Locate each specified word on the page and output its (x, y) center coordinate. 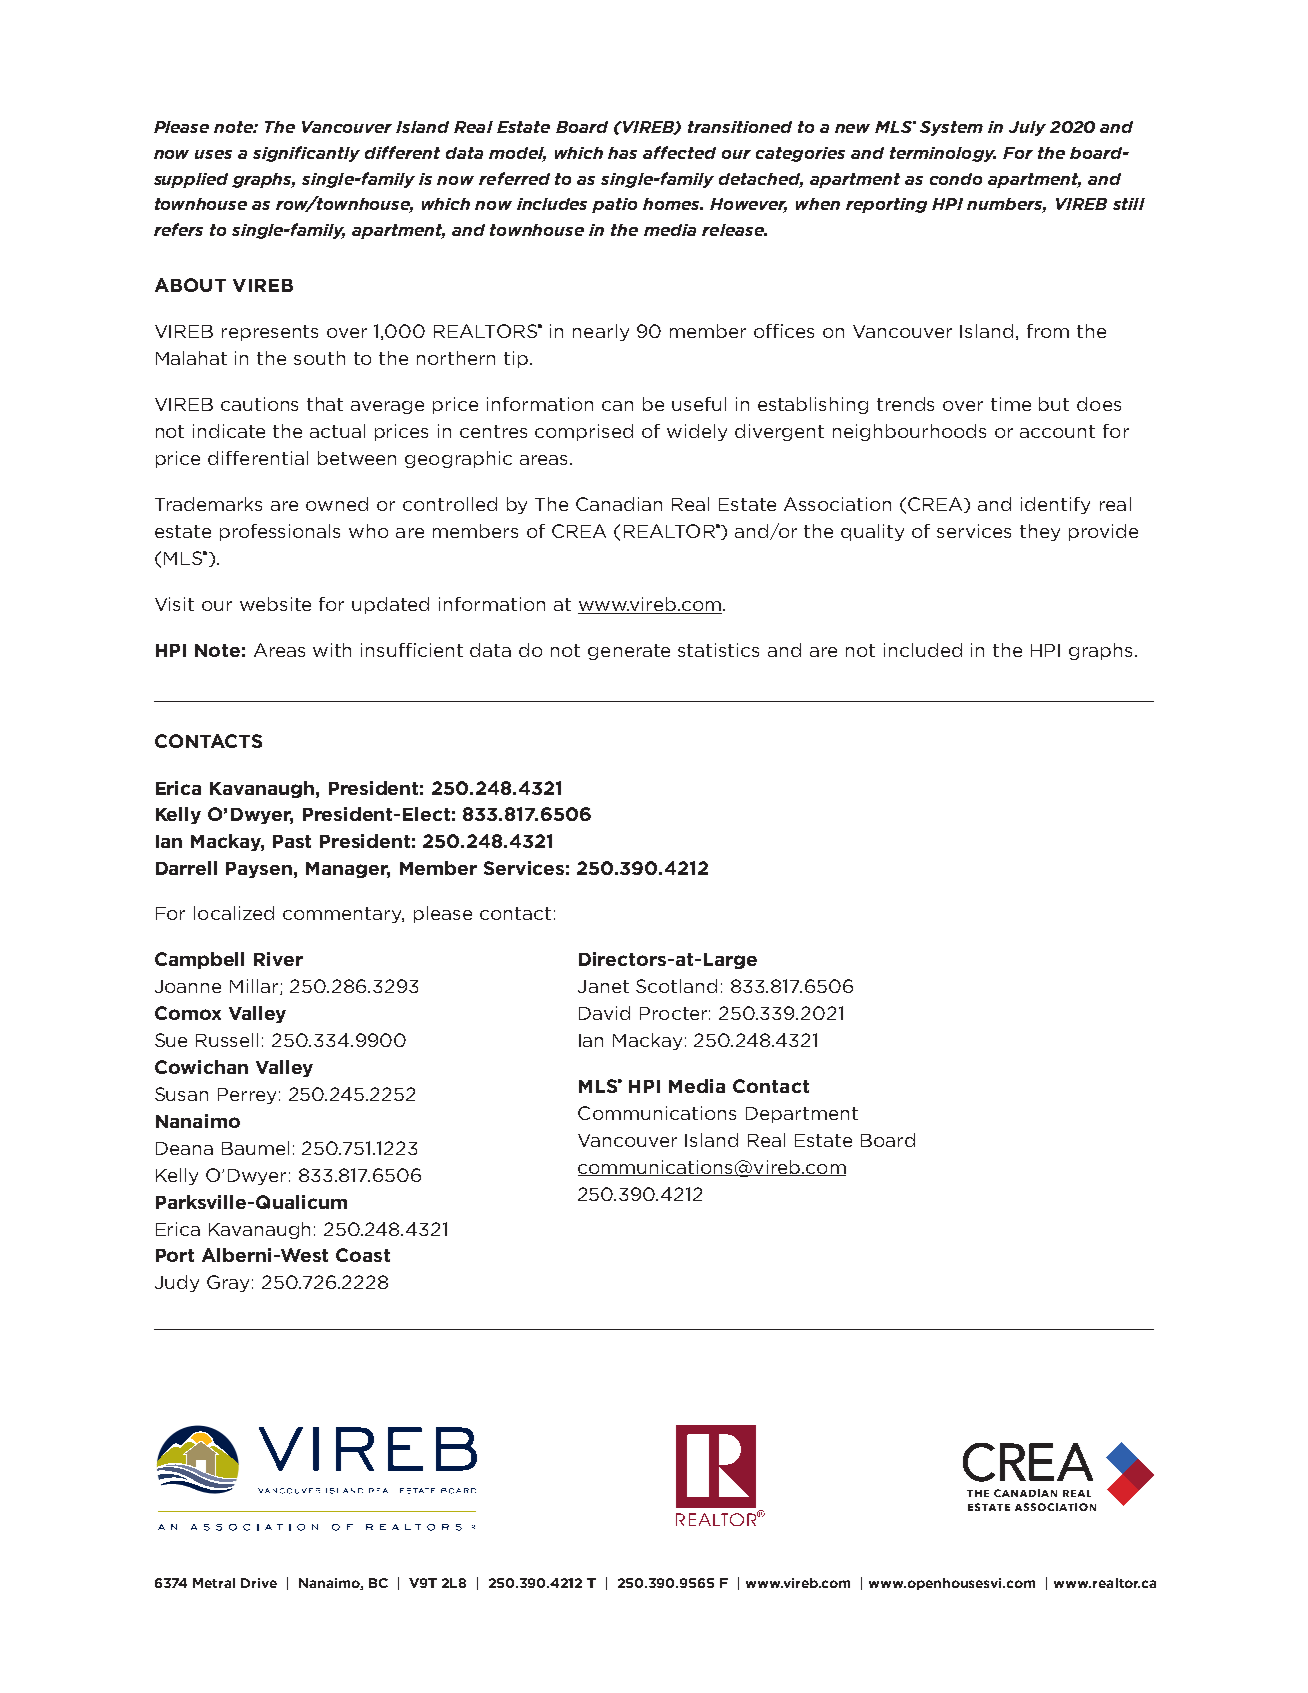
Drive (259, 1583)
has (622, 153)
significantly (306, 154)
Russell (227, 1040)
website (275, 604)
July (1027, 128)
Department (802, 1115)
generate (629, 652)
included (923, 650)
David (604, 1013)
